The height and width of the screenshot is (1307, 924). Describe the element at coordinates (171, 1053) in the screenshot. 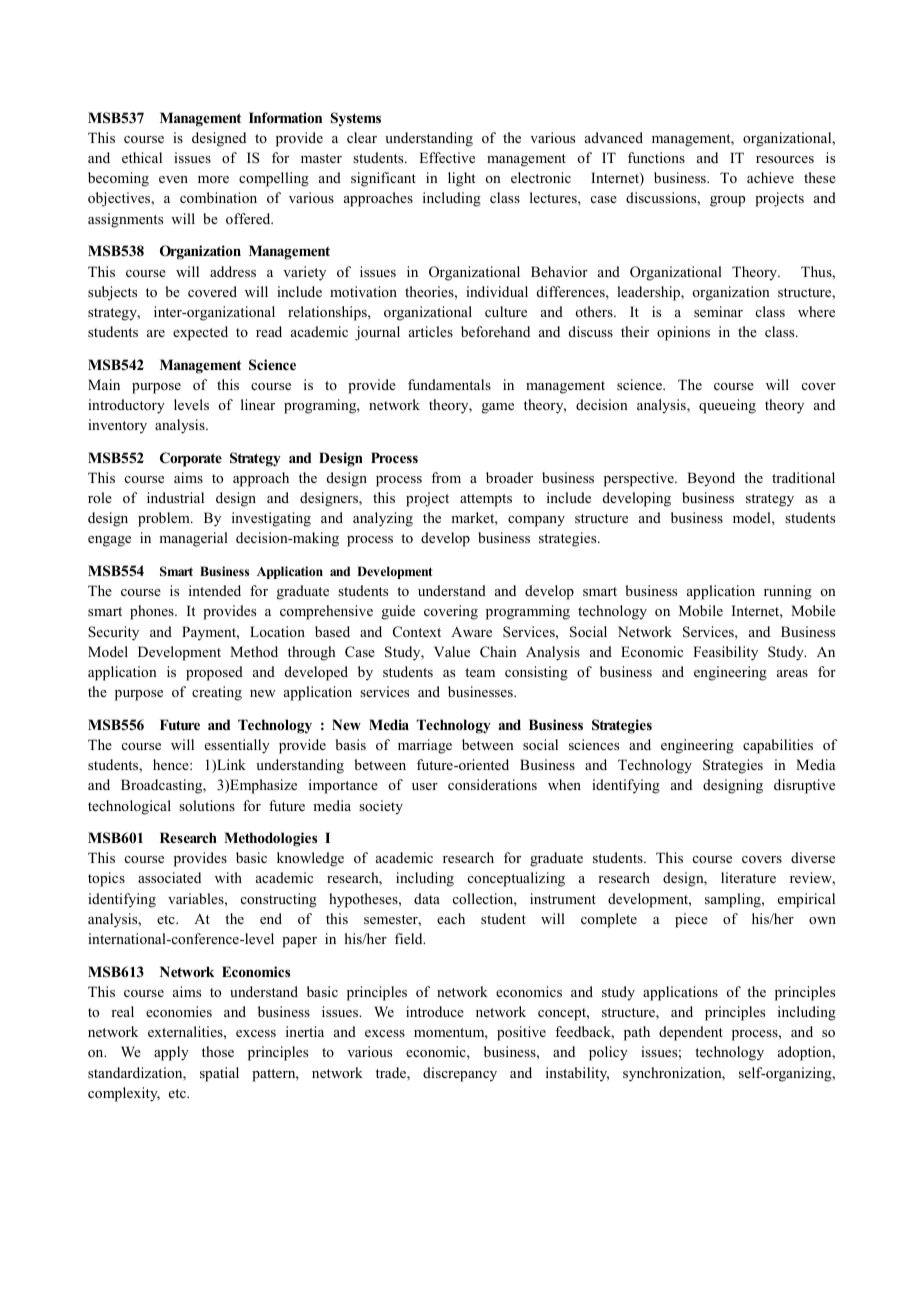

I see `apply` at that location.
